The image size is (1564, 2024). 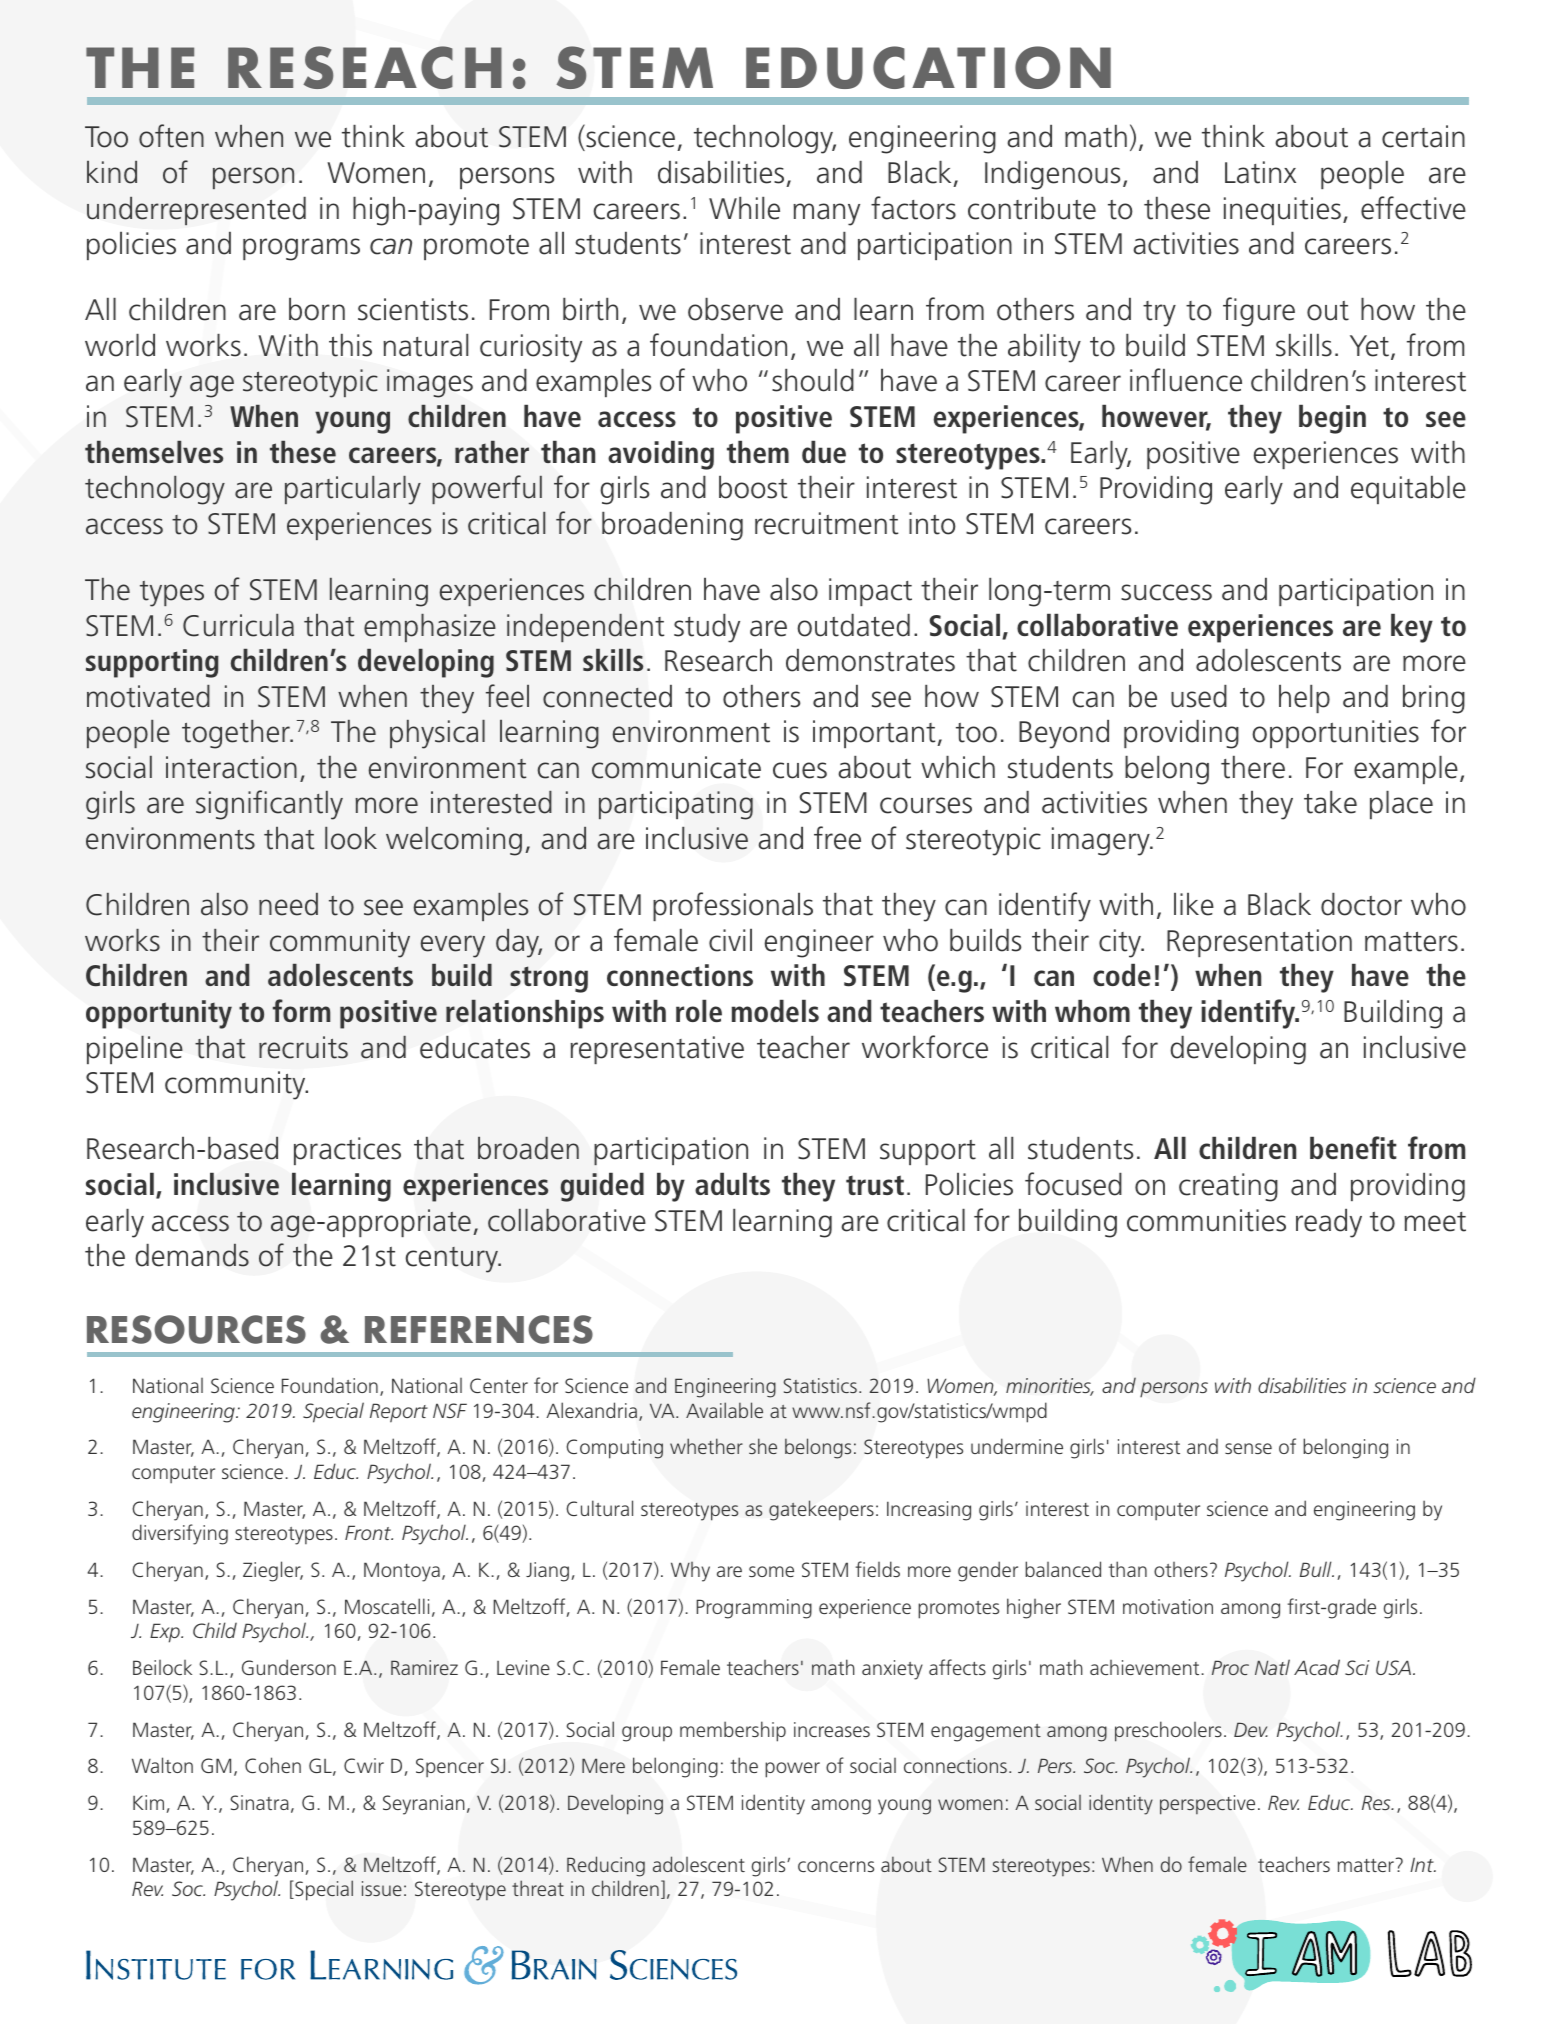 I want to click on concerns, so click(x=836, y=1866).
